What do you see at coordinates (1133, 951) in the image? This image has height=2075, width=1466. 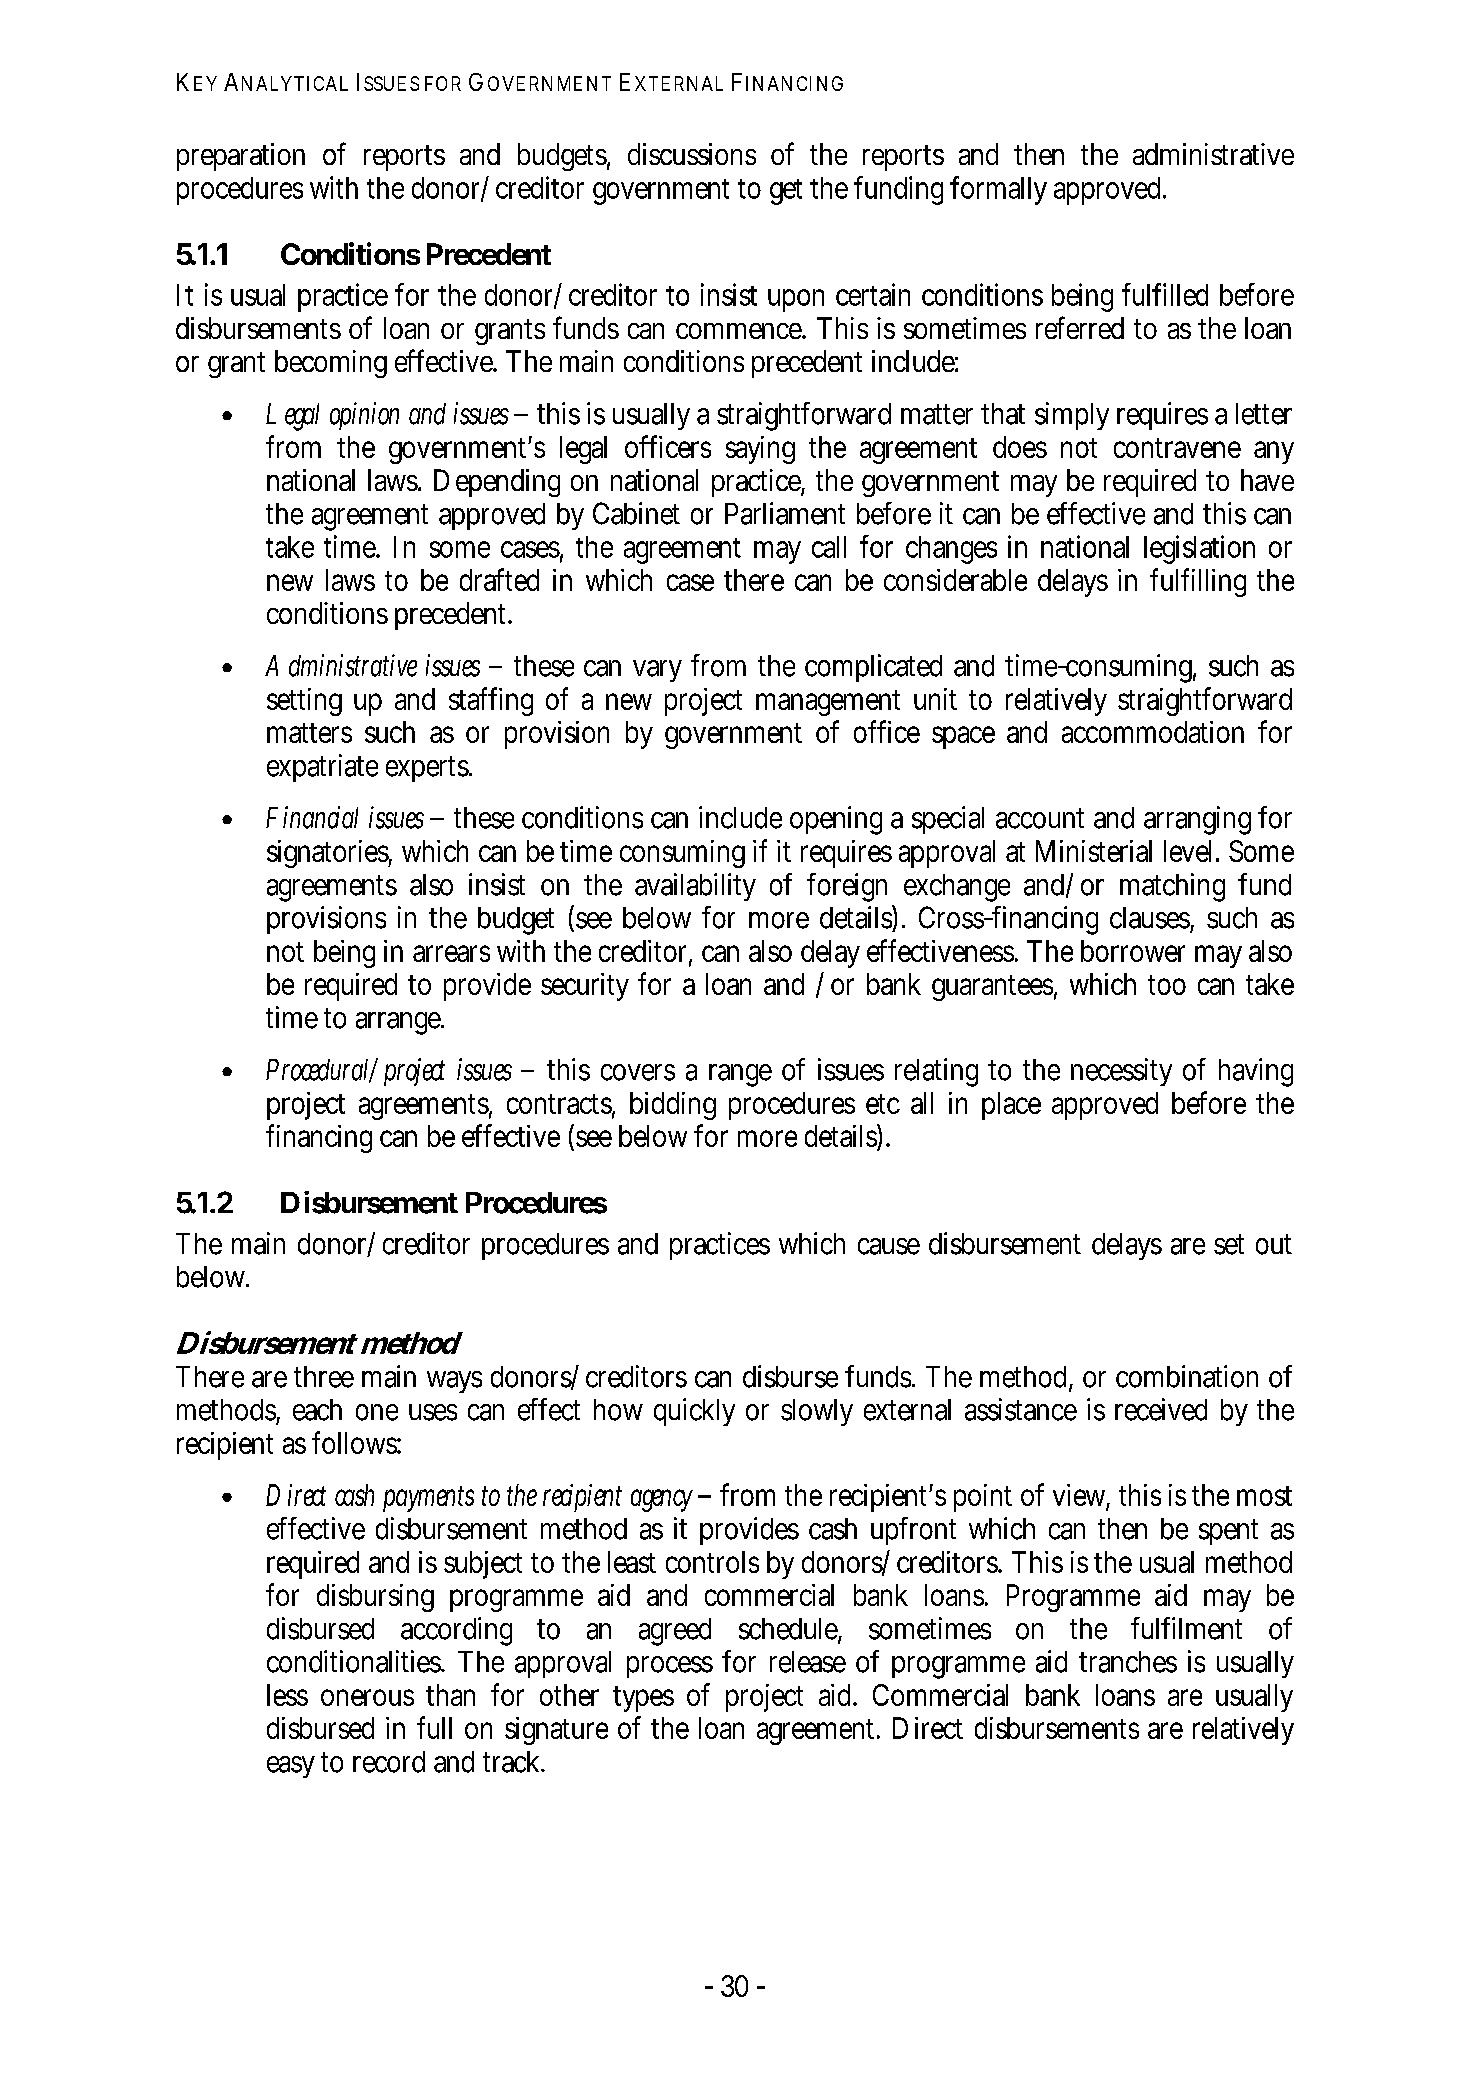 I see `borrower` at bounding box center [1133, 951].
